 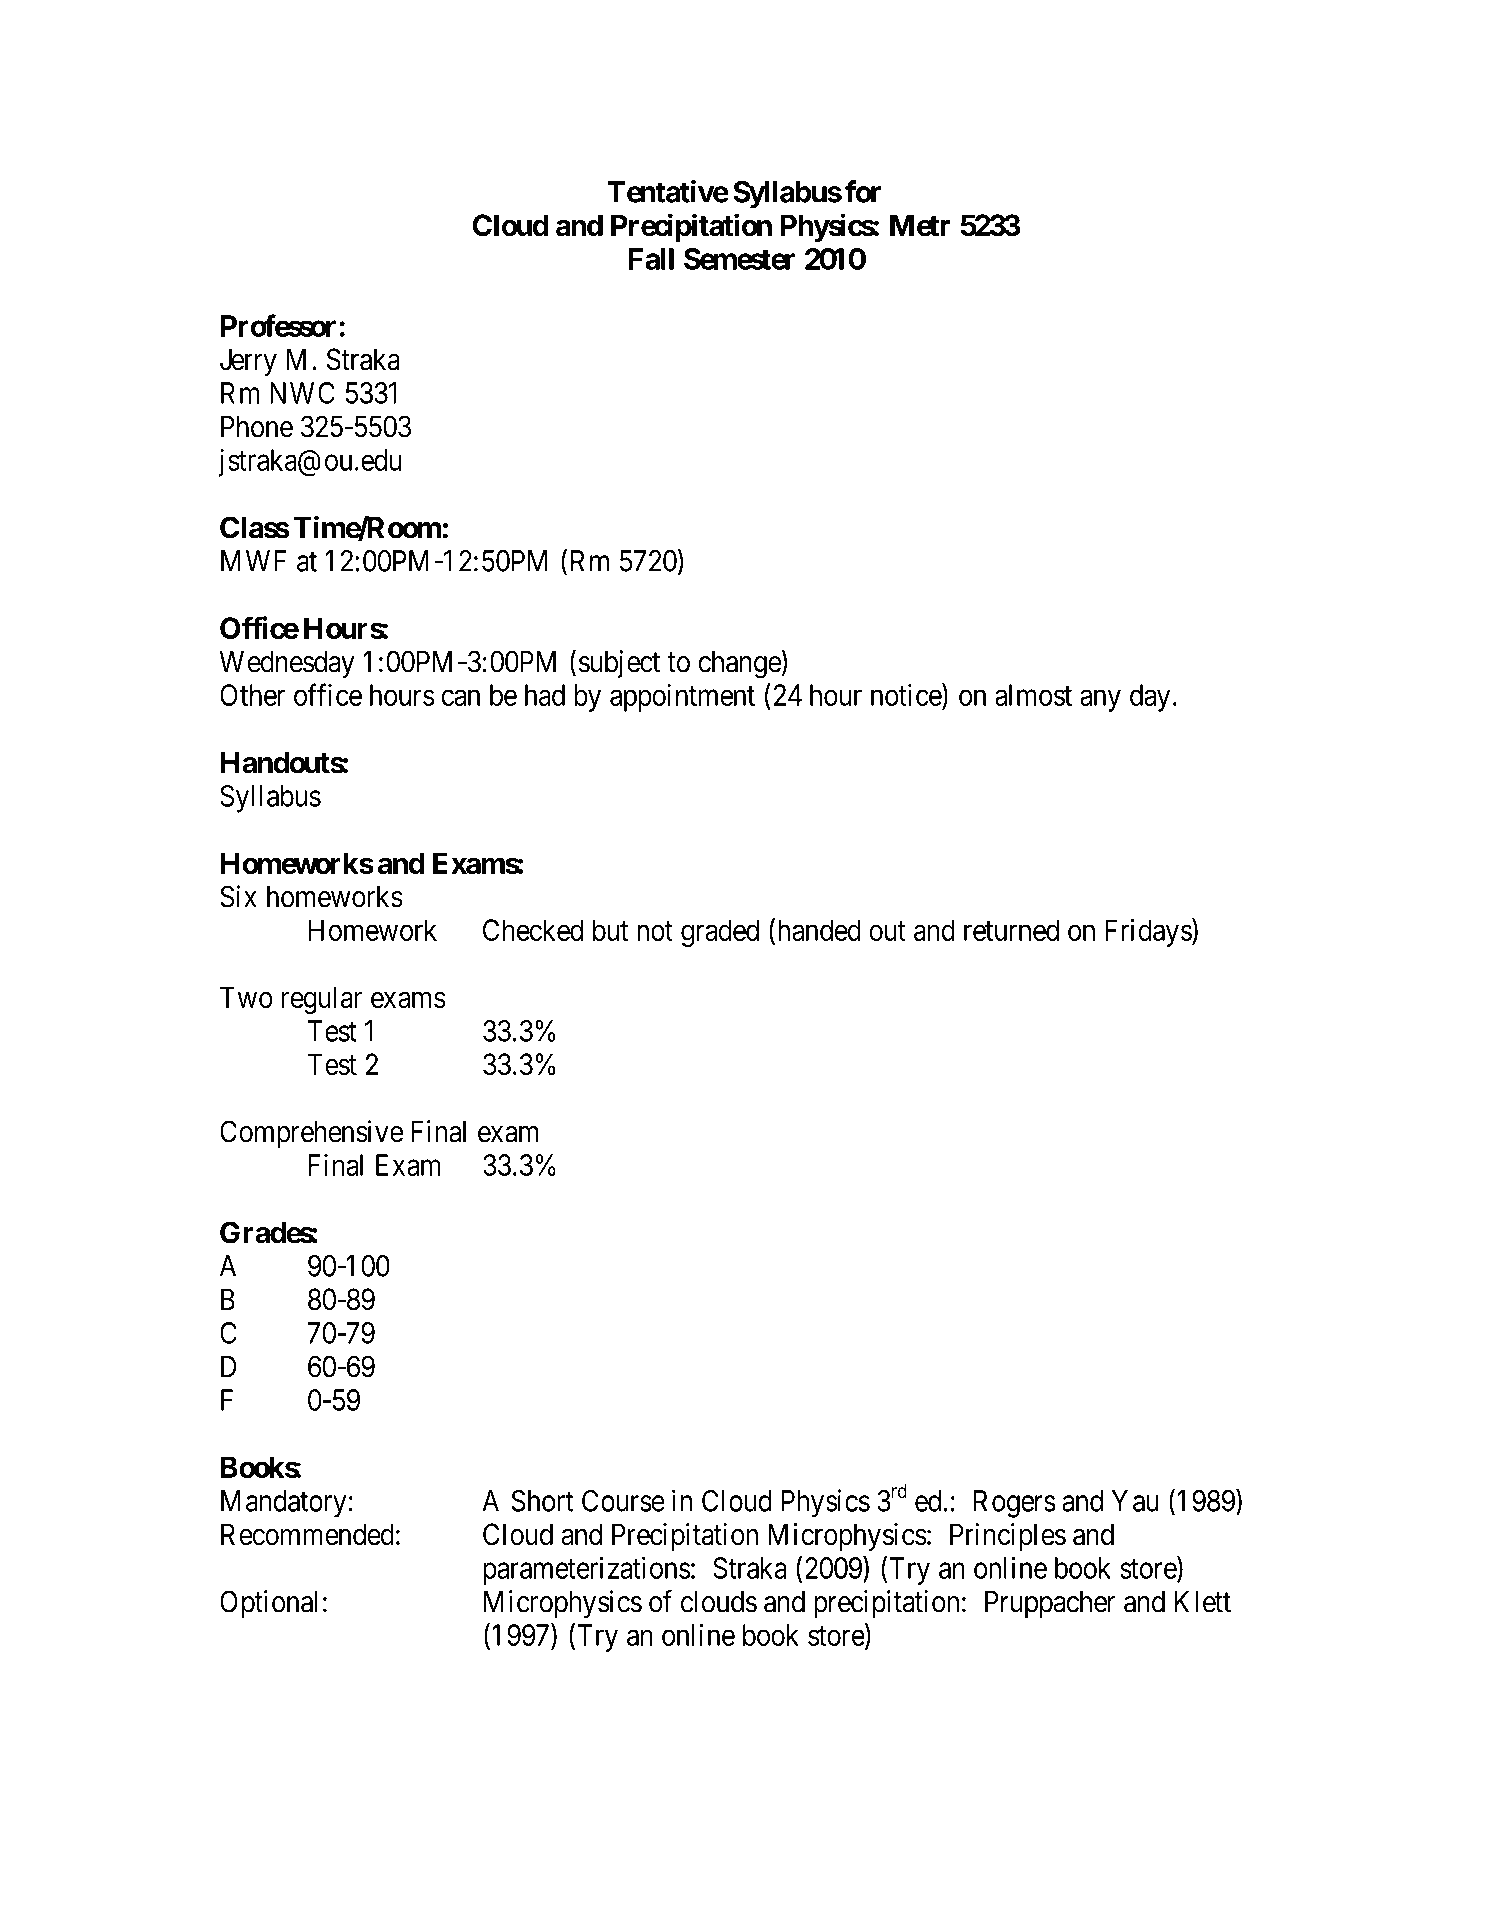 I want to click on Semester, so click(x=739, y=259).
